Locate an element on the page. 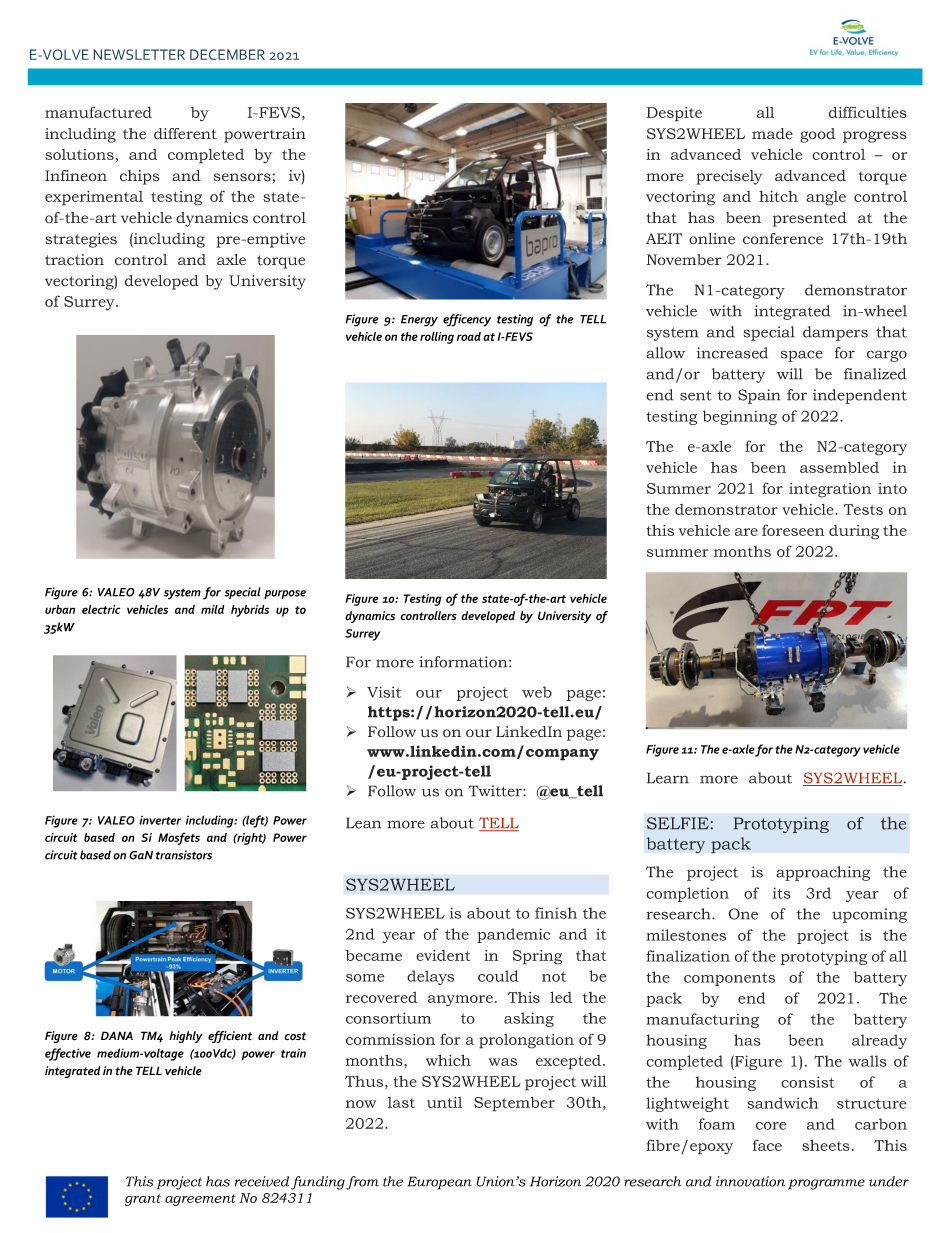 Image resolution: width=952 pixels, height=1233 pixels. NEWSLETTER is located at coordinates (139, 54).
